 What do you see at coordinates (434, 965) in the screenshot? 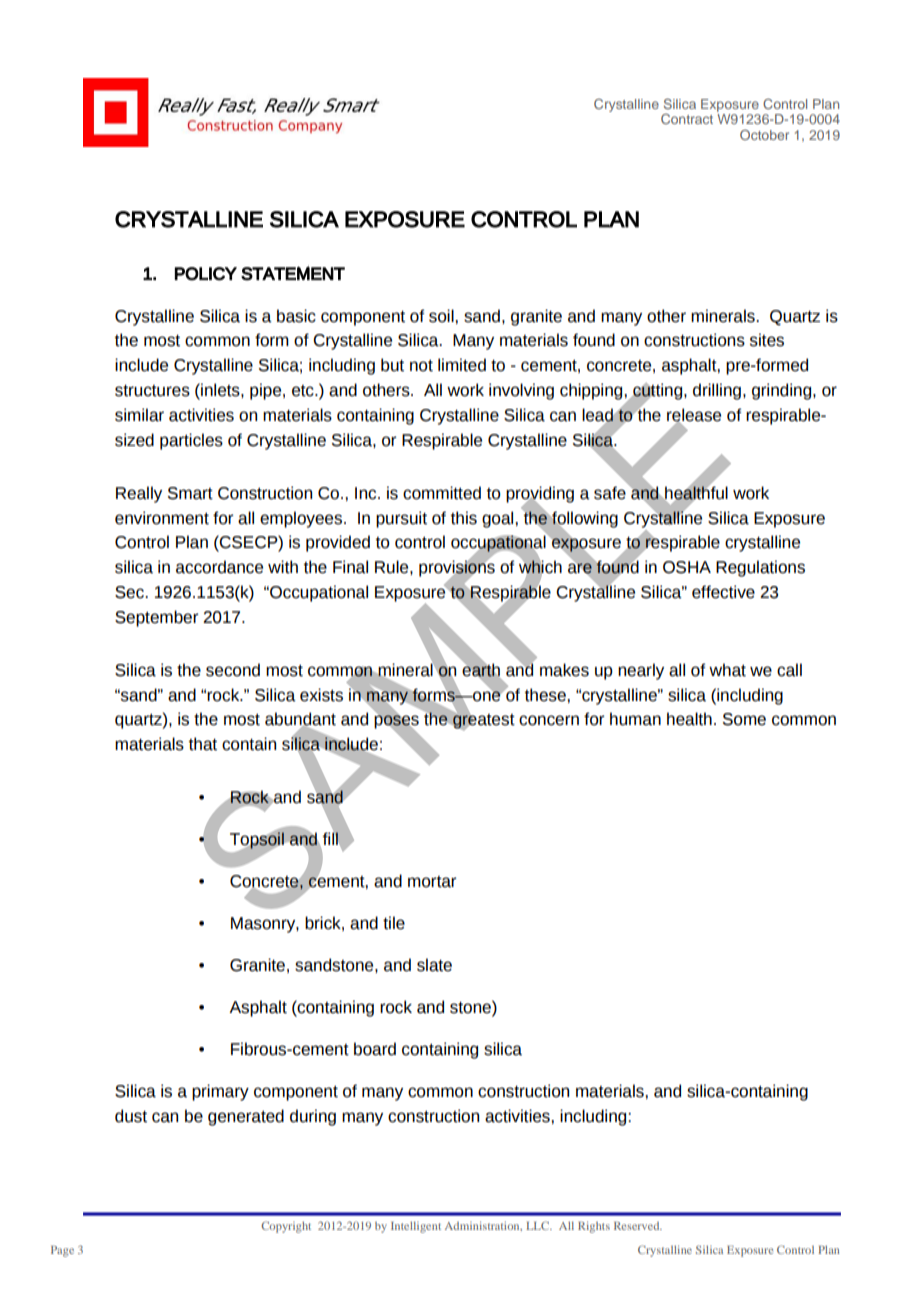
I see `slate` at bounding box center [434, 965].
